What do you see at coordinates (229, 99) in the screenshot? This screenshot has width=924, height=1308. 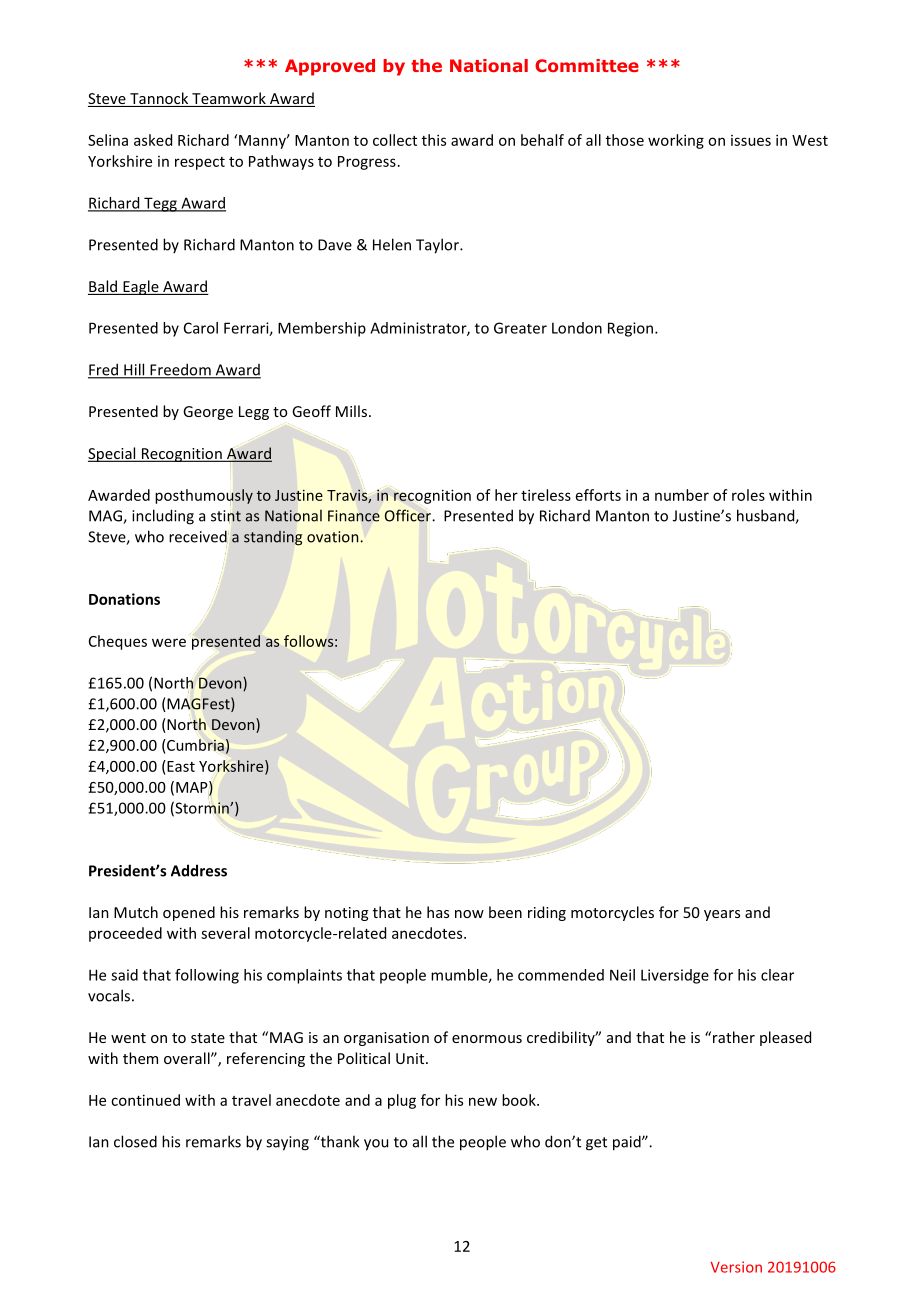 I see `Teamwork` at bounding box center [229, 99].
